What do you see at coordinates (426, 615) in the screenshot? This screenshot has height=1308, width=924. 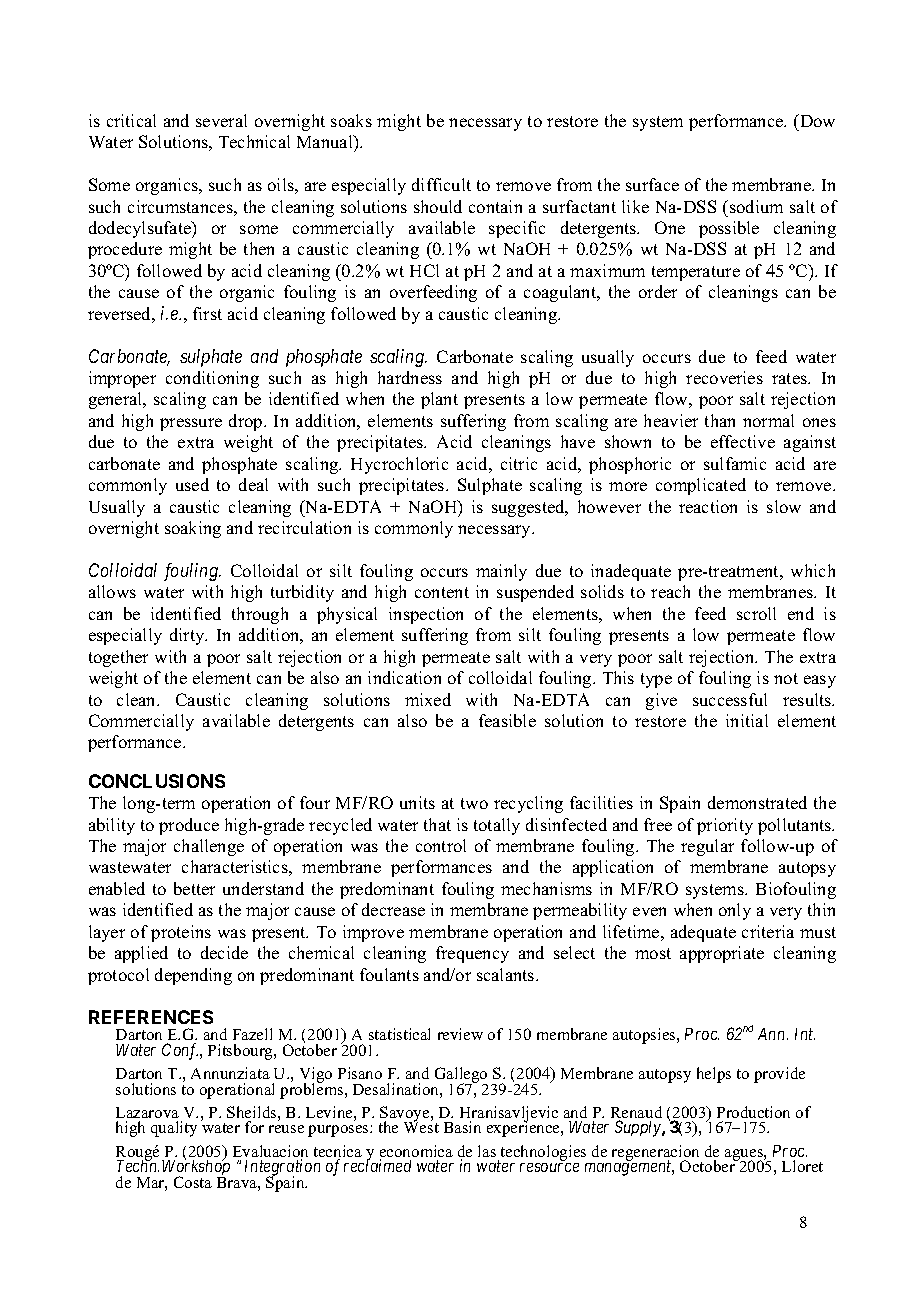 I see `inspection` at bounding box center [426, 615].
